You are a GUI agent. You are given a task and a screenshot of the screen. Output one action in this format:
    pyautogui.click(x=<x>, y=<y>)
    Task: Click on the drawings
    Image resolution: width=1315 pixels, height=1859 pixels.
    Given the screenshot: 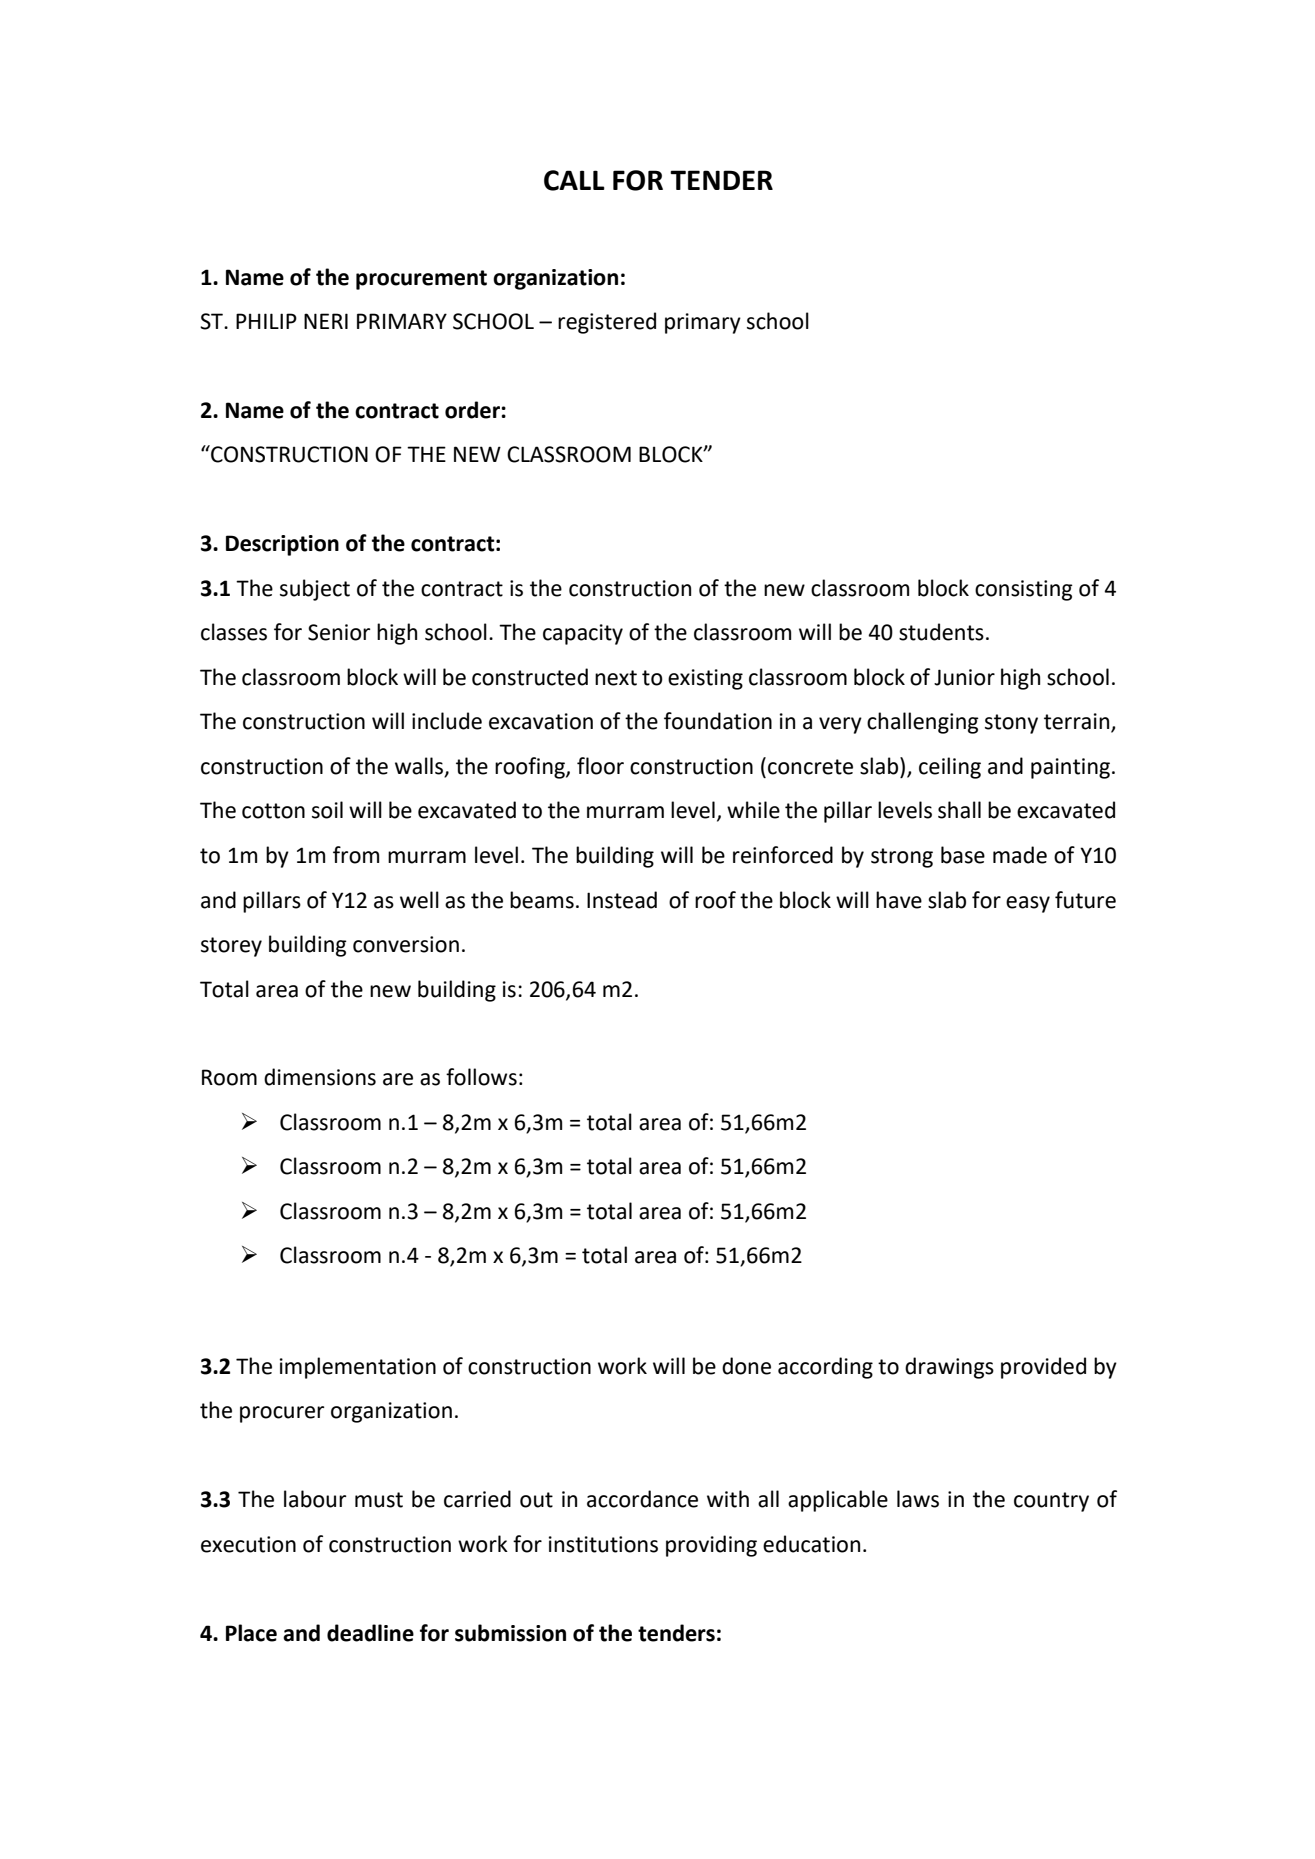 What is the action you would take?
    pyautogui.click(x=949, y=1368)
